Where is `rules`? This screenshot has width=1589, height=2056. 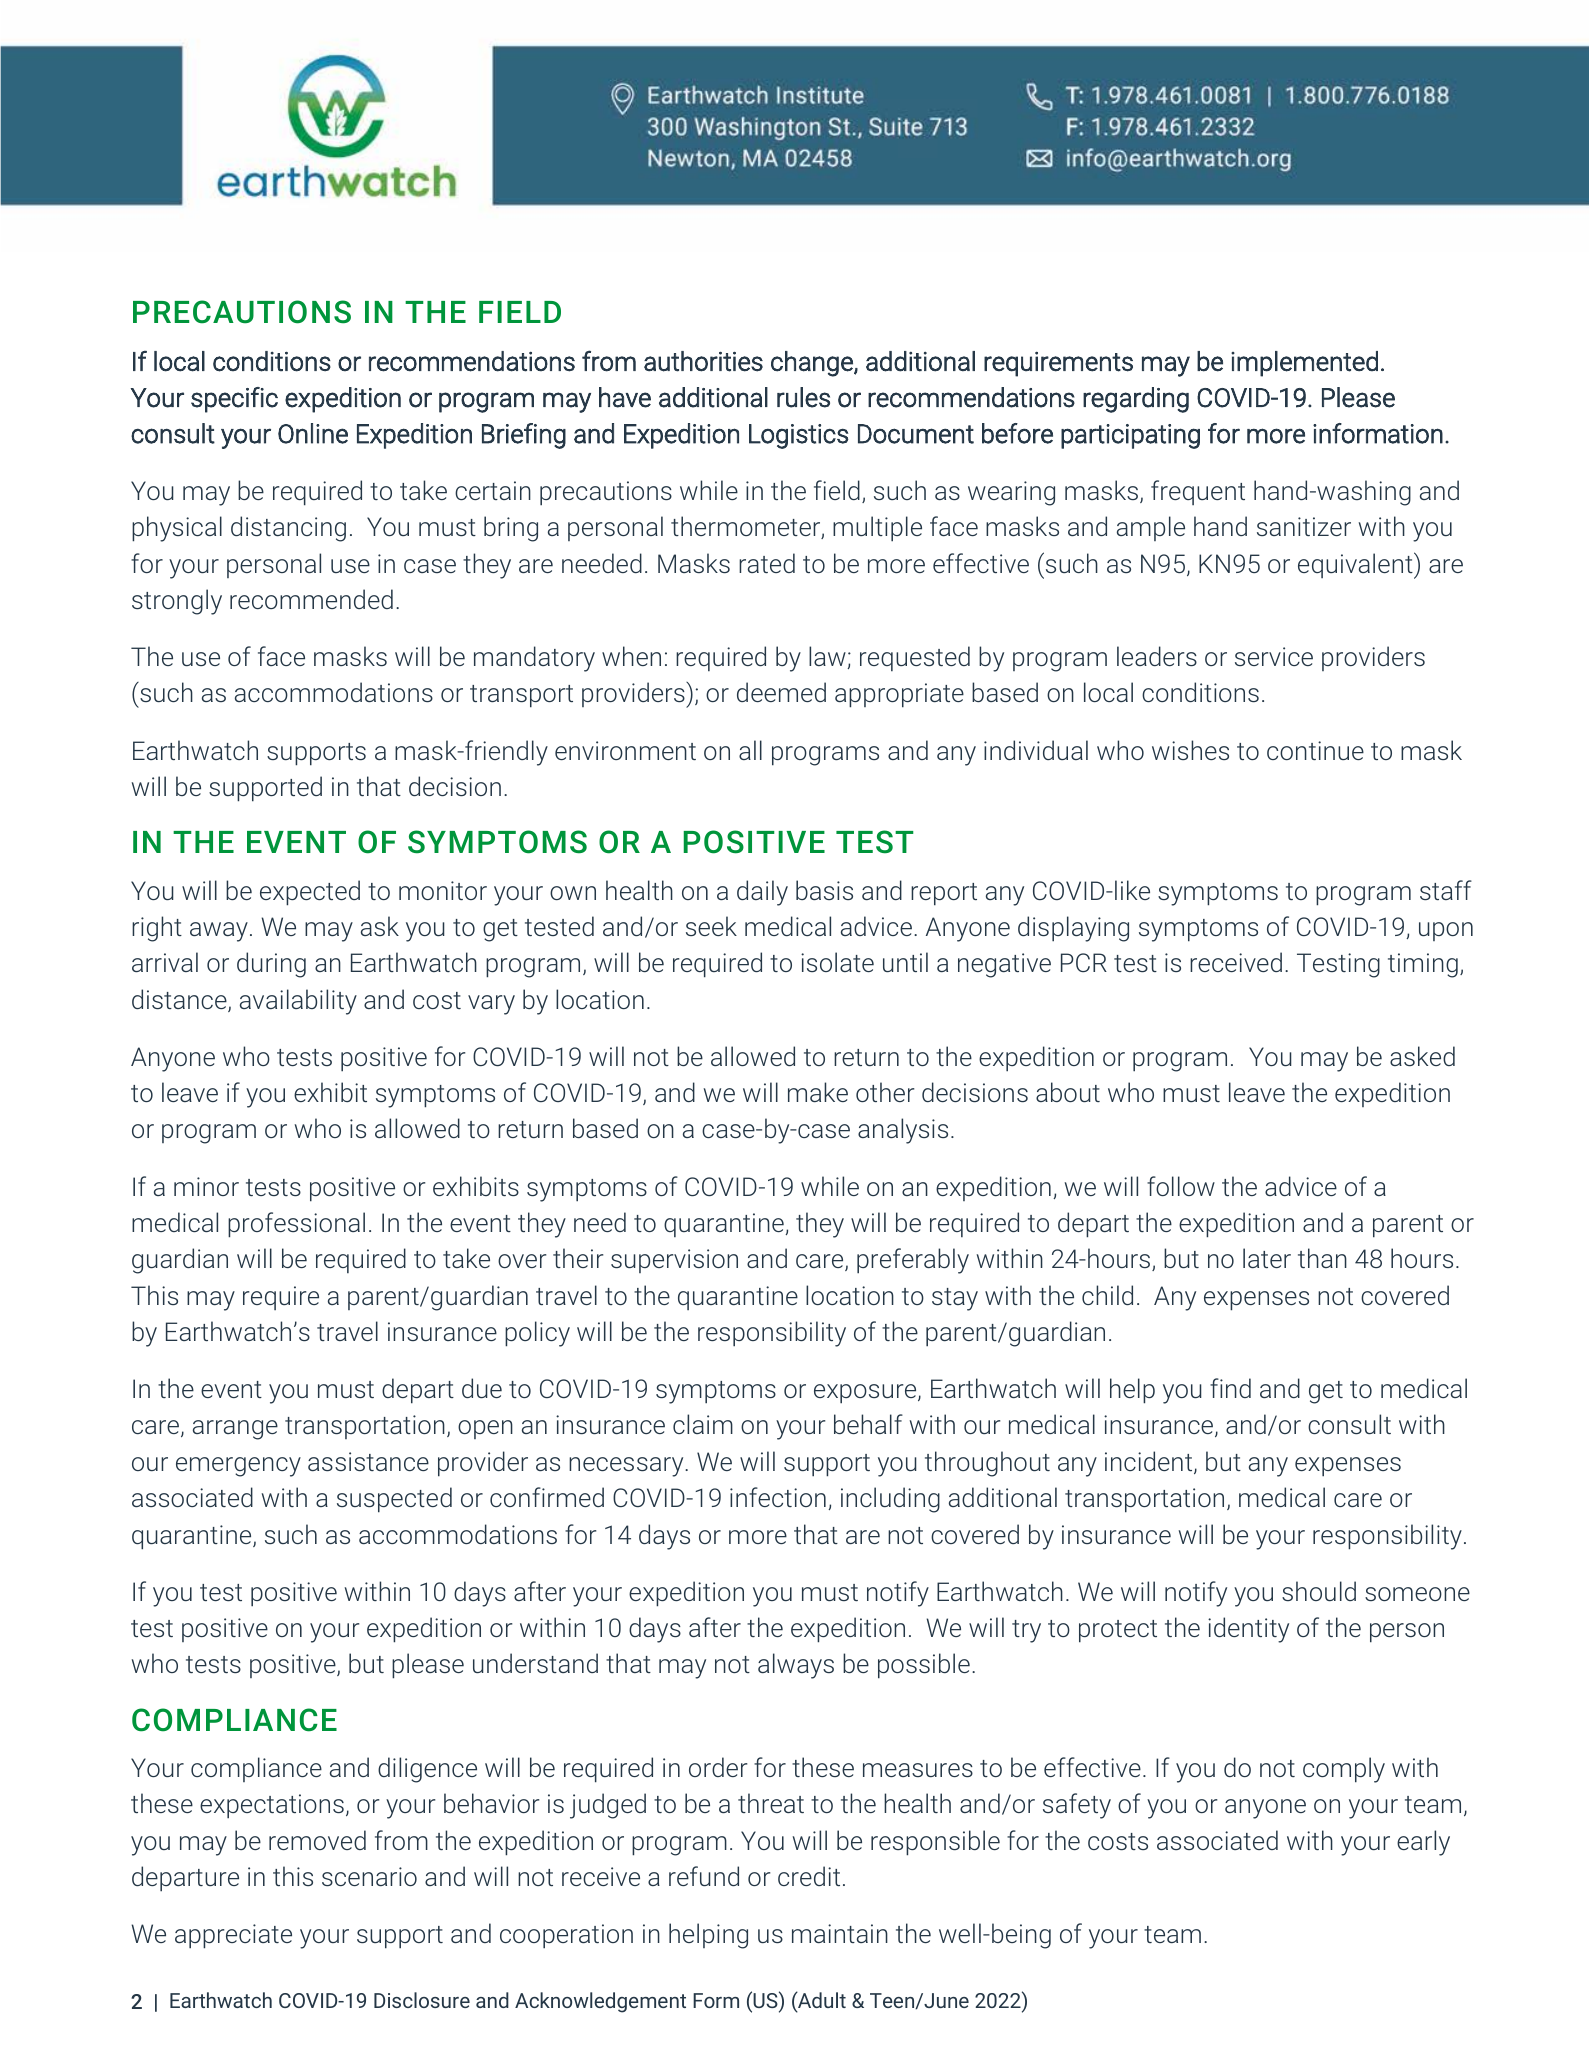
rules is located at coordinates (803, 397).
